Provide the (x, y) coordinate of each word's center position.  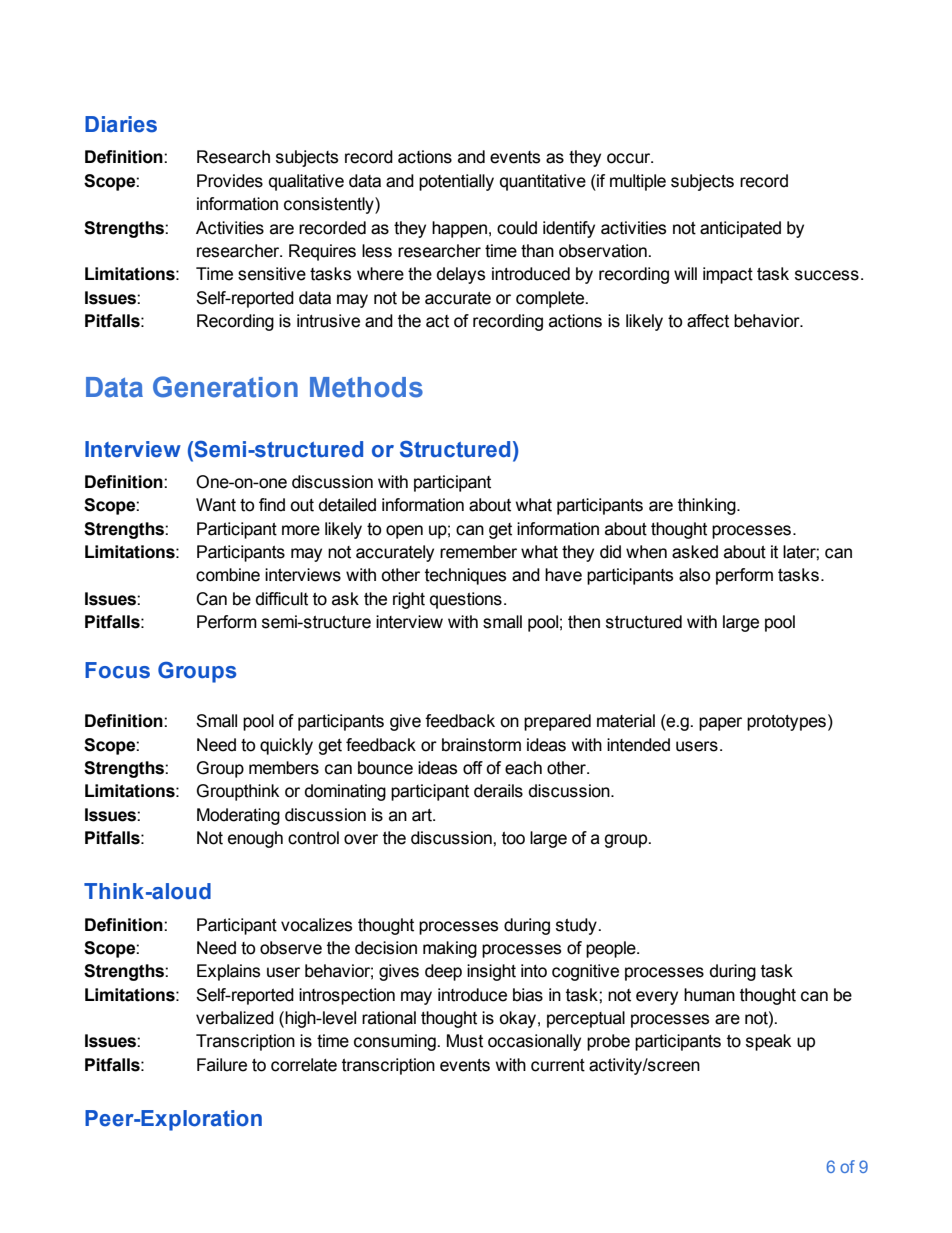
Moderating (238, 816)
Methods (366, 387)
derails (498, 791)
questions (466, 600)
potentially (456, 182)
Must (465, 1041)
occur (630, 158)
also (694, 575)
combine (228, 575)
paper (720, 724)
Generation (225, 387)
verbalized (235, 1018)
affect (708, 321)
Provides (230, 181)
